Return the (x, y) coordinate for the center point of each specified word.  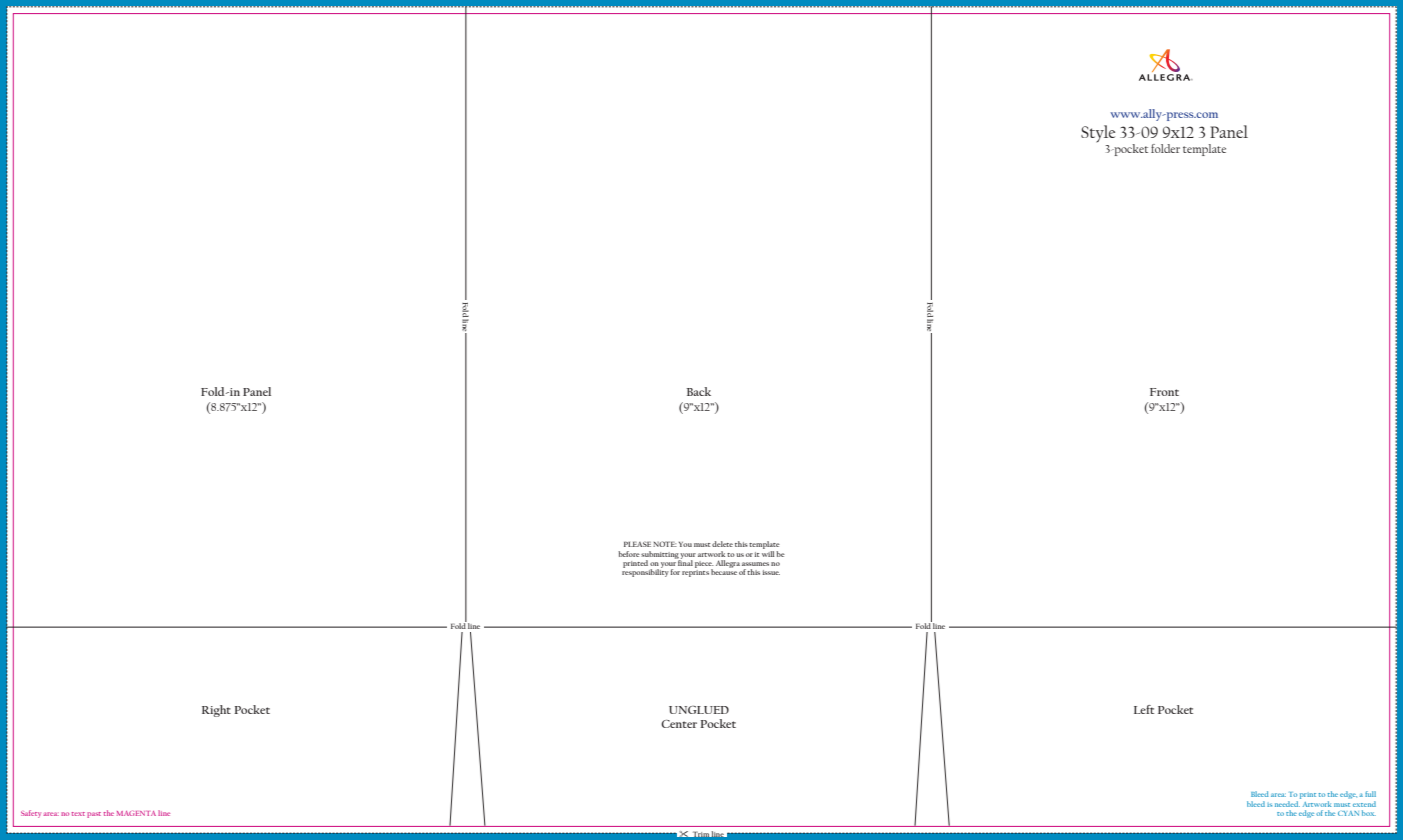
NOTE (665, 544)
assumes (755, 564)
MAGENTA (136, 813)
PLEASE (637, 544)
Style (1098, 134)
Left (1144, 709)
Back (698, 391)
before (629, 554)
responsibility (645, 572)
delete (722, 544)
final (685, 562)
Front (1164, 392)
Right (216, 711)
